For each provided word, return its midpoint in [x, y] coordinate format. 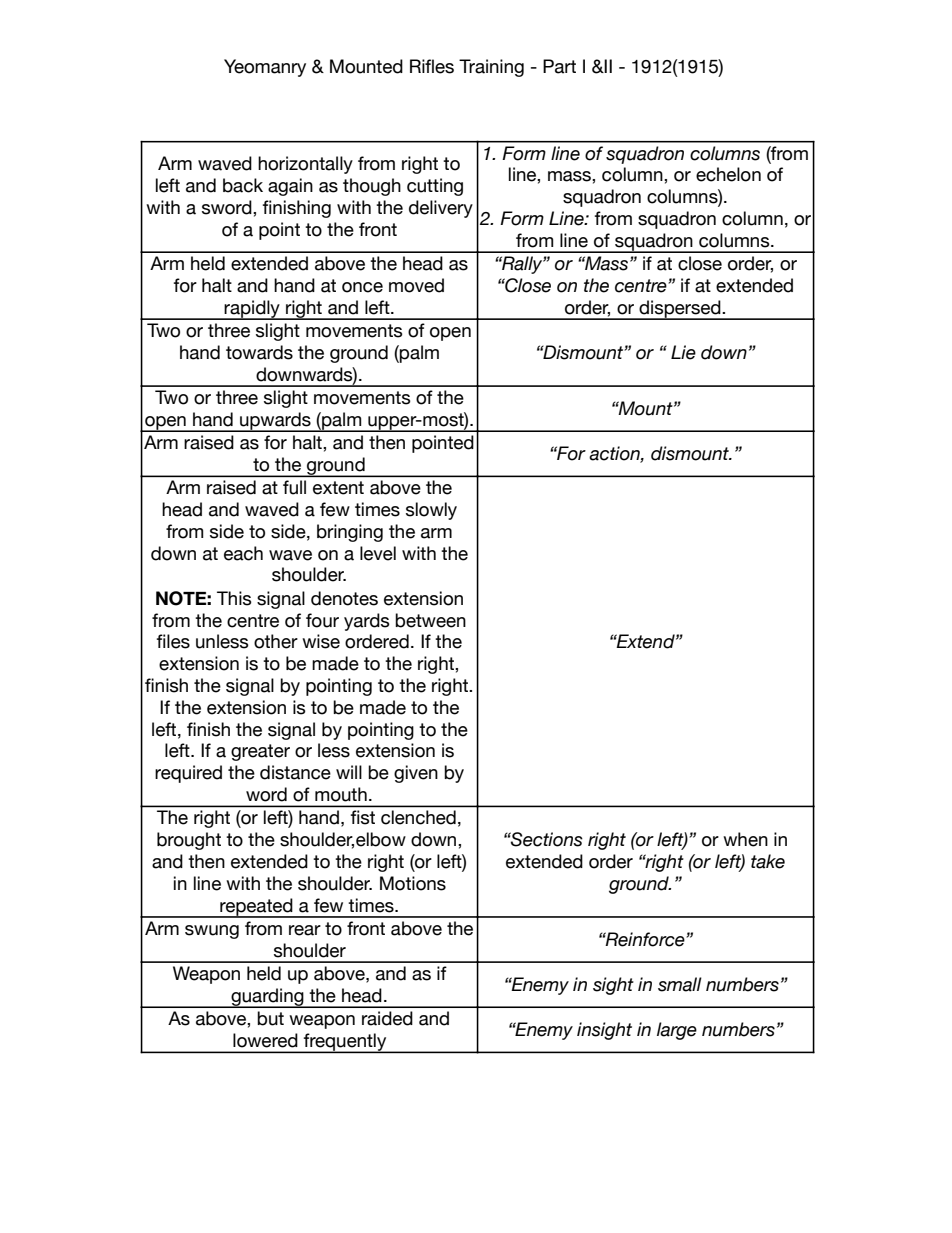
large [677, 1031]
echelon [728, 174]
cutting [435, 187]
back [243, 185]
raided [387, 1018]
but [271, 1018]
